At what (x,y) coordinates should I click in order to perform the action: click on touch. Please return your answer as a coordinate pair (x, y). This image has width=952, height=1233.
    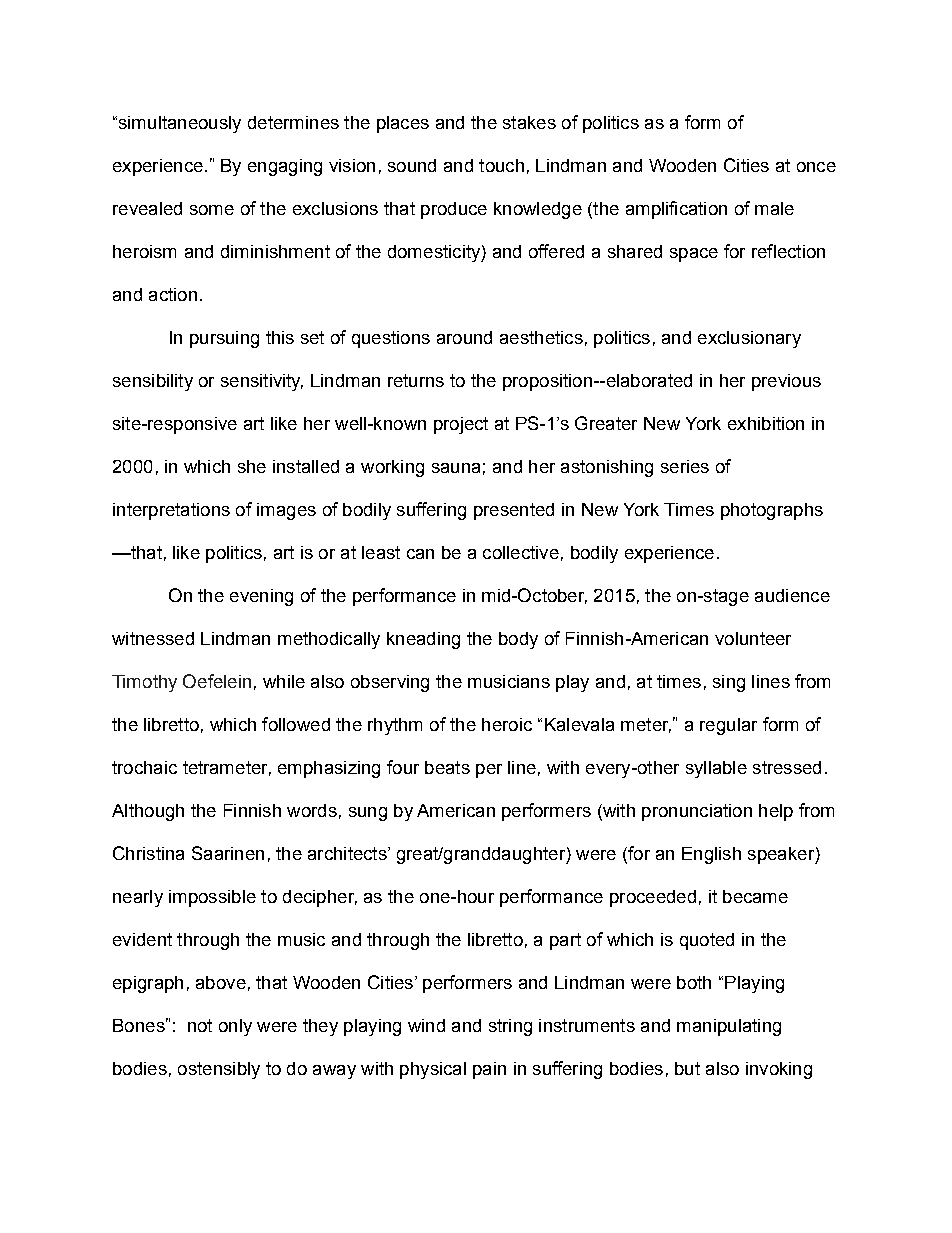
    Looking at the image, I should click on (501, 165).
